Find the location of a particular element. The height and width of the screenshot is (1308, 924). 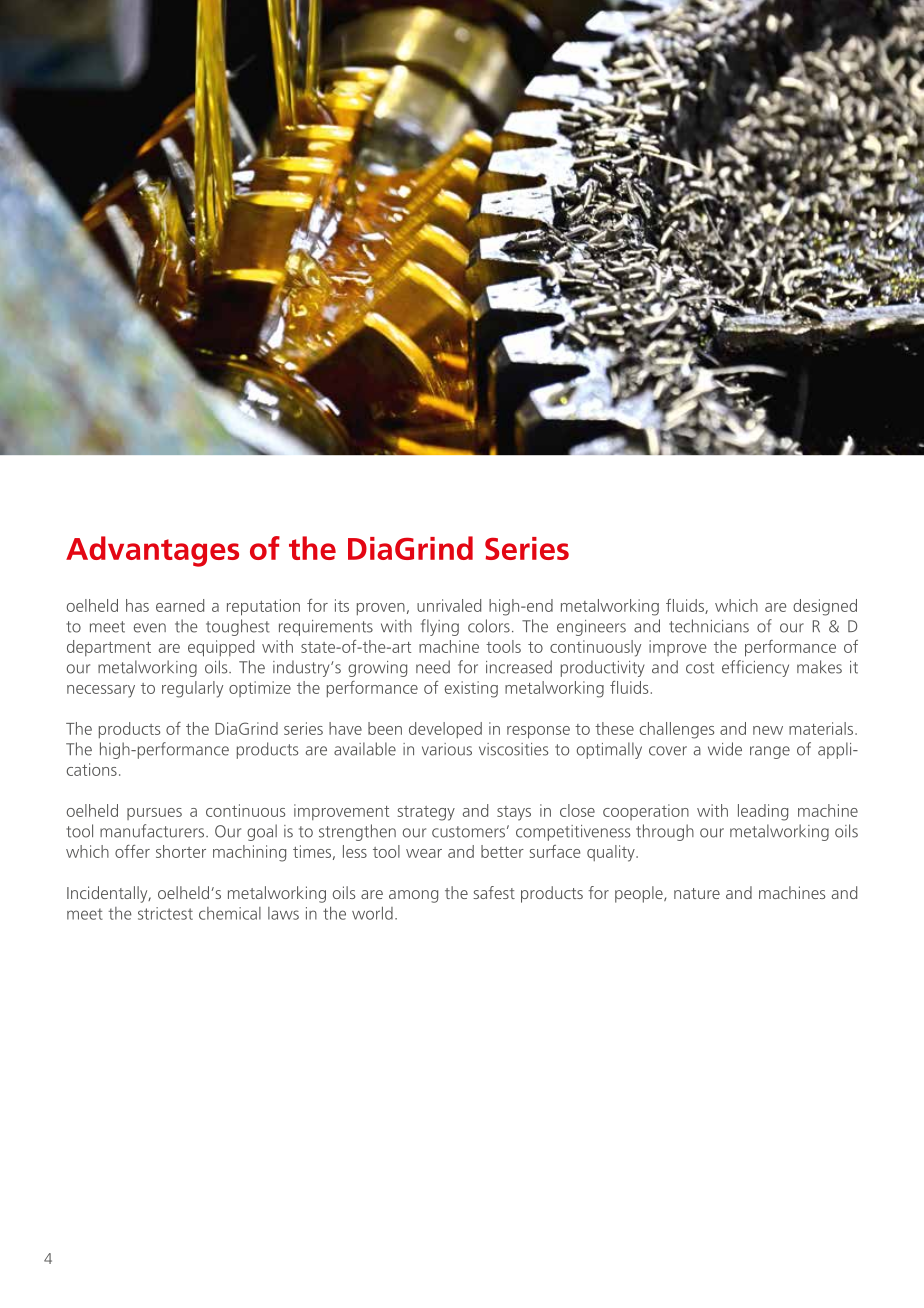

have is located at coordinates (345, 728).
